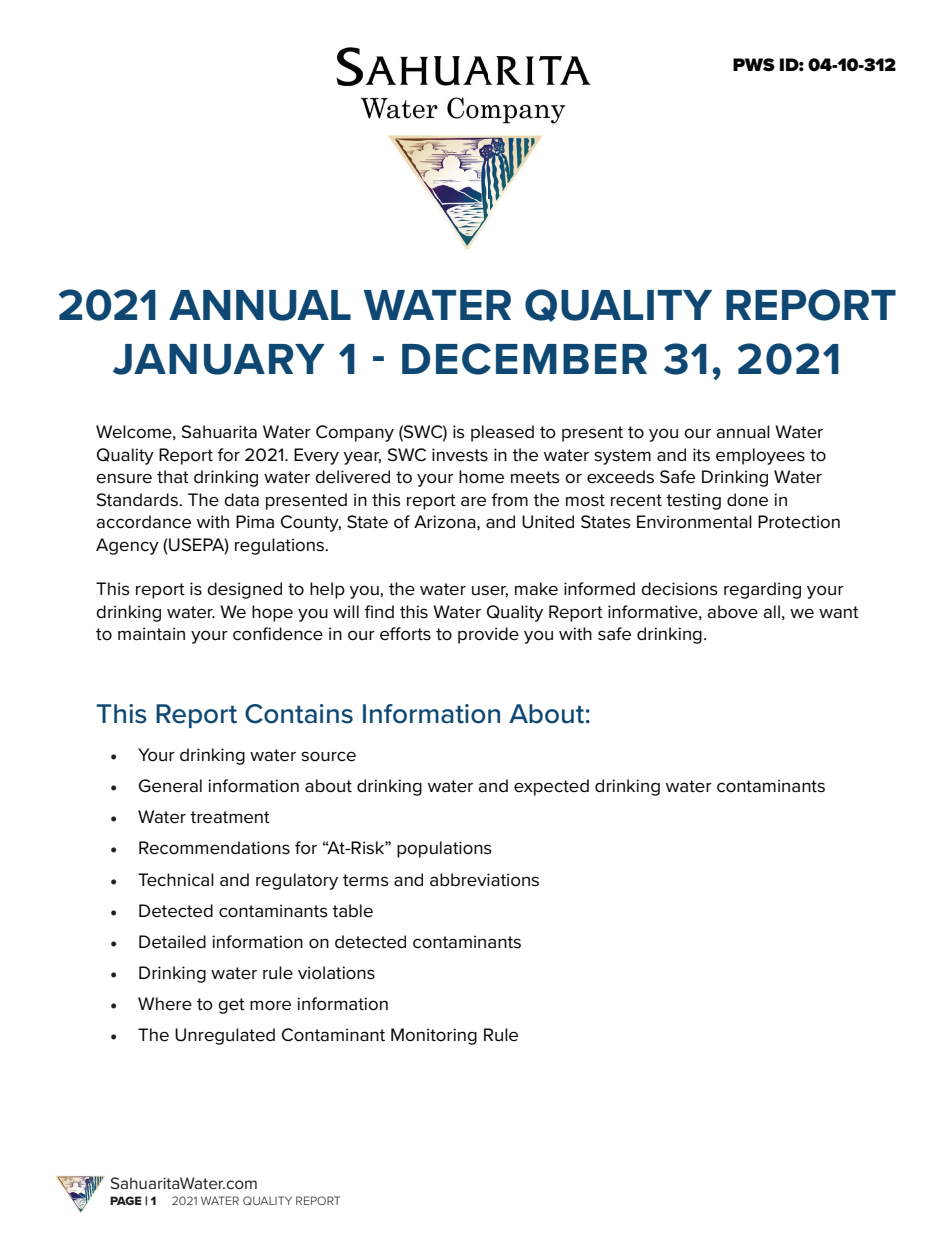 Image resolution: width=952 pixels, height=1233 pixels. What do you see at coordinates (524, 359) in the screenshot?
I see `DECEMBER` at bounding box center [524, 359].
